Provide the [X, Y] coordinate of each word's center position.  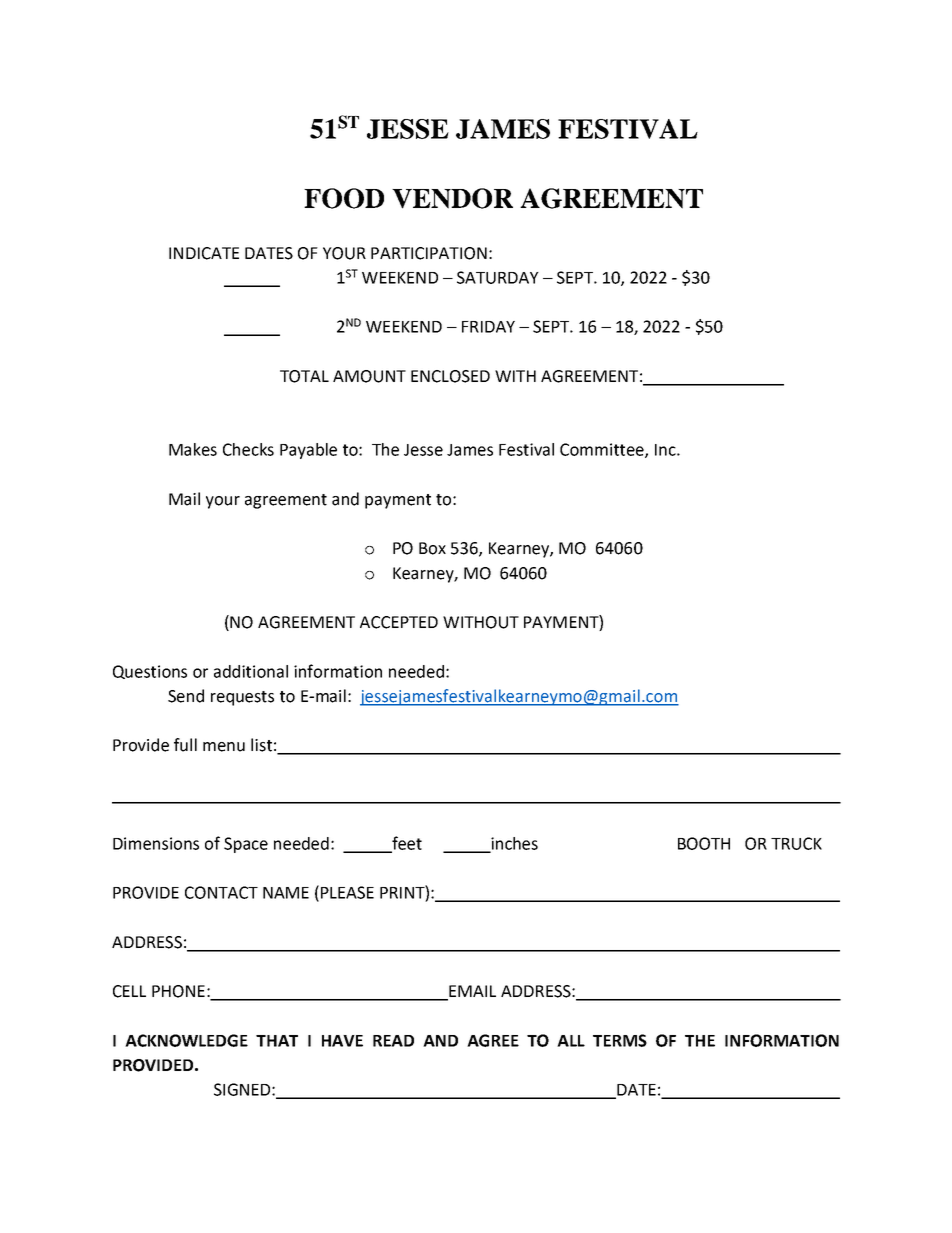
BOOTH [704, 843]
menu [224, 747]
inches [513, 844]
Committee [603, 450]
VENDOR [452, 198]
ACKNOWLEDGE [186, 1040]
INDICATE [204, 253]
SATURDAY [498, 277]
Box [432, 548]
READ [393, 1041]
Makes [193, 449]
